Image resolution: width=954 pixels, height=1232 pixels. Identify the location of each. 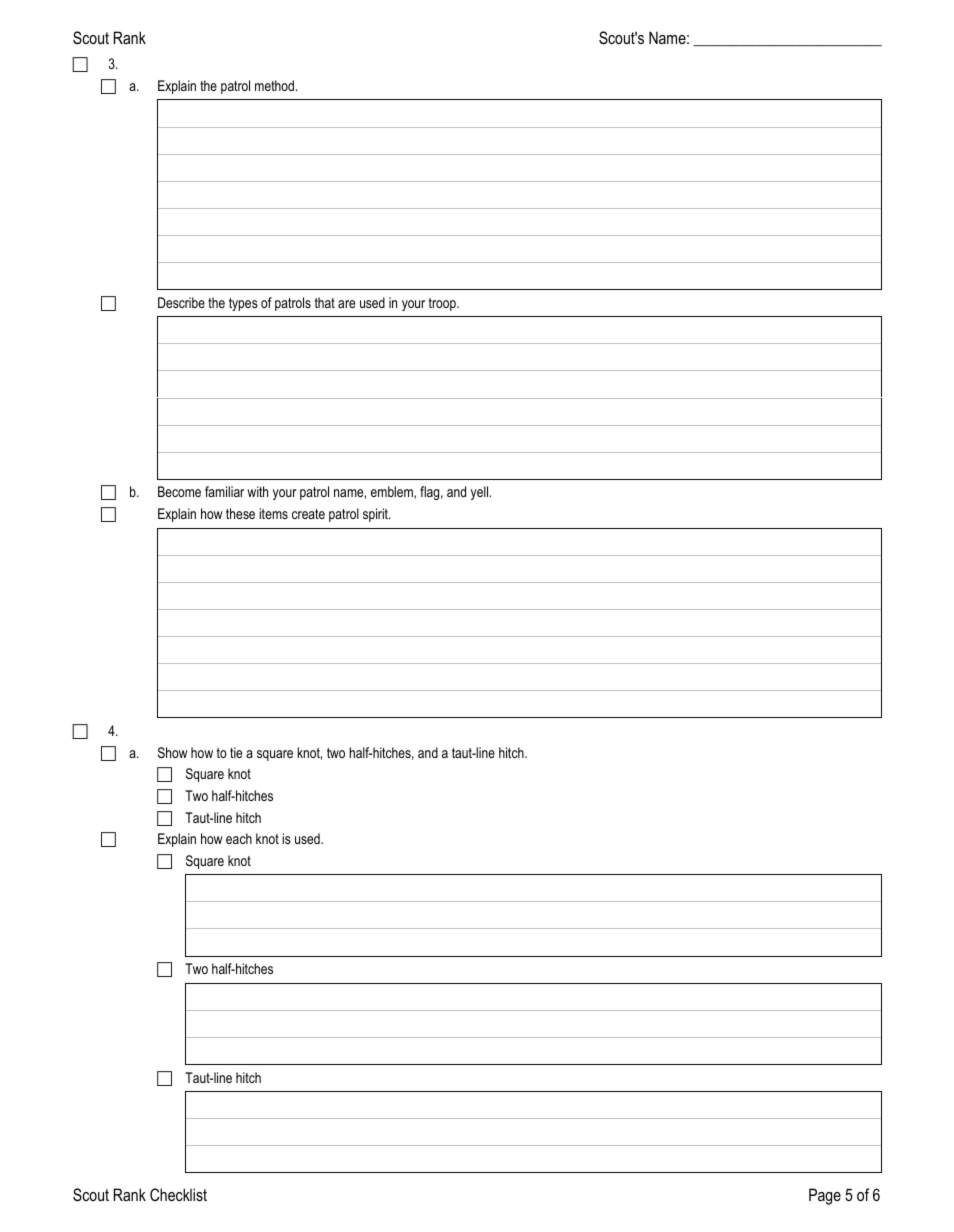
(239, 838).
